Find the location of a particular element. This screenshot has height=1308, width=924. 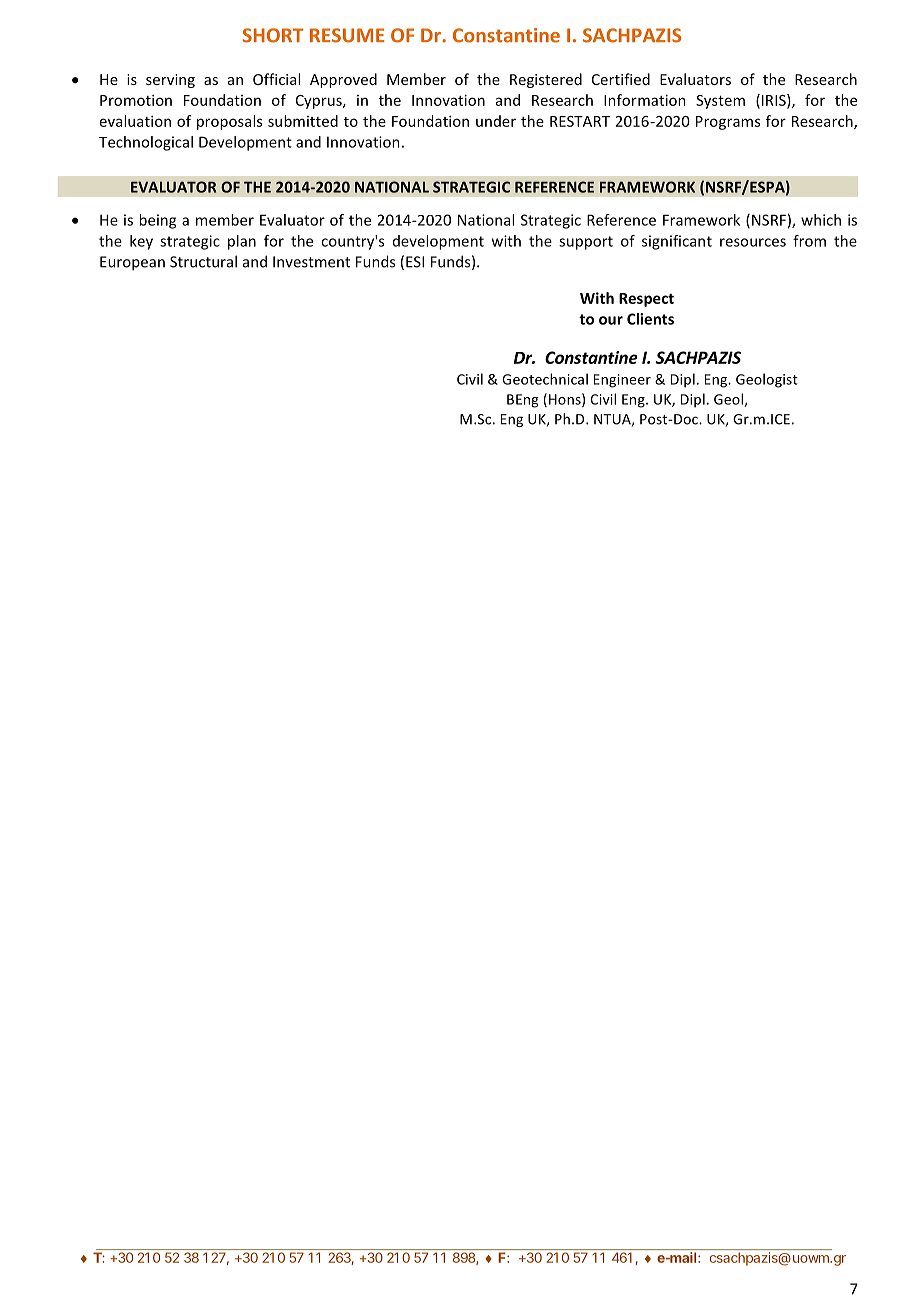

RESUME is located at coordinates (347, 35).
